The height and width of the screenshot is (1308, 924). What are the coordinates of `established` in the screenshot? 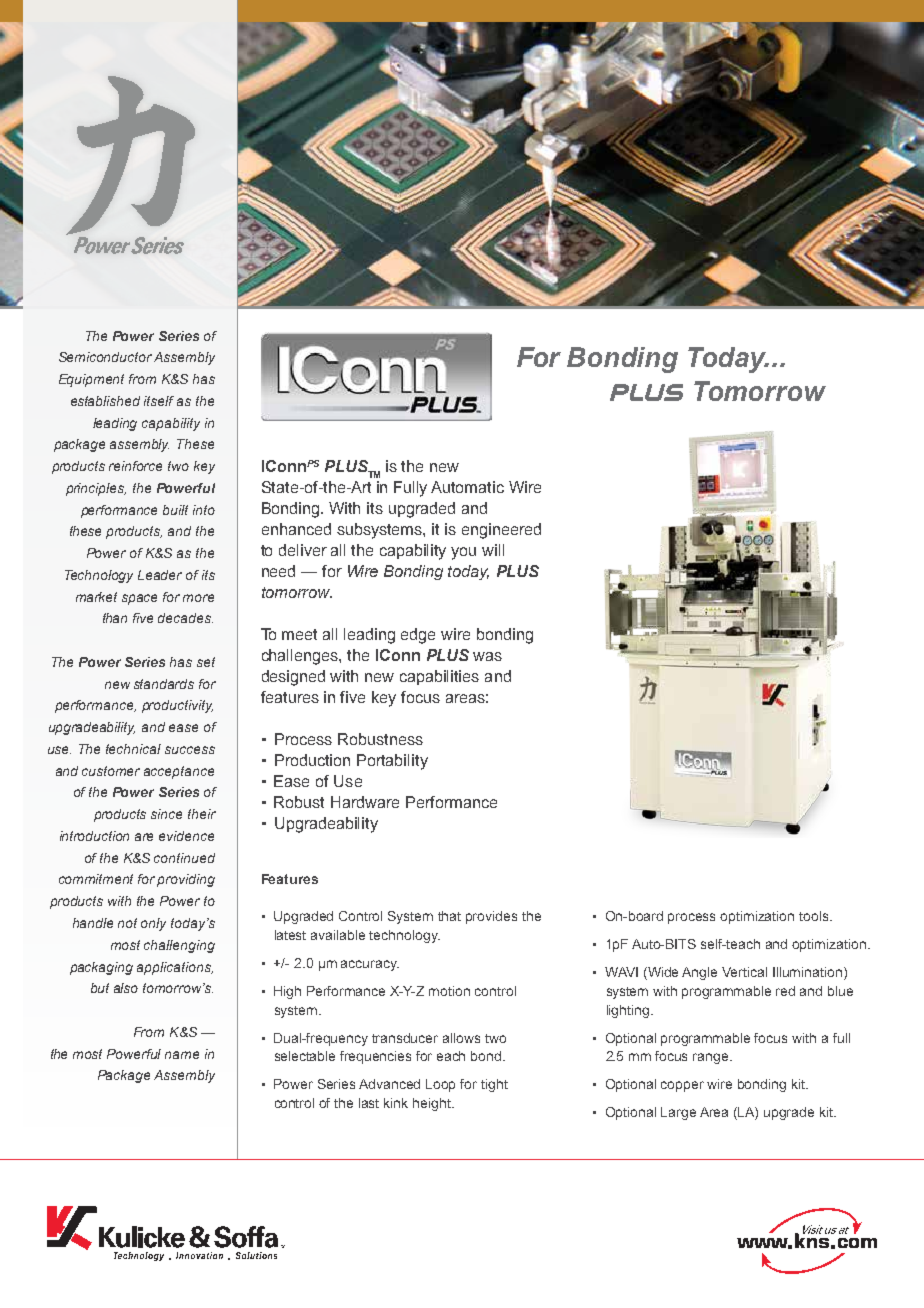 It's located at (105, 401).
